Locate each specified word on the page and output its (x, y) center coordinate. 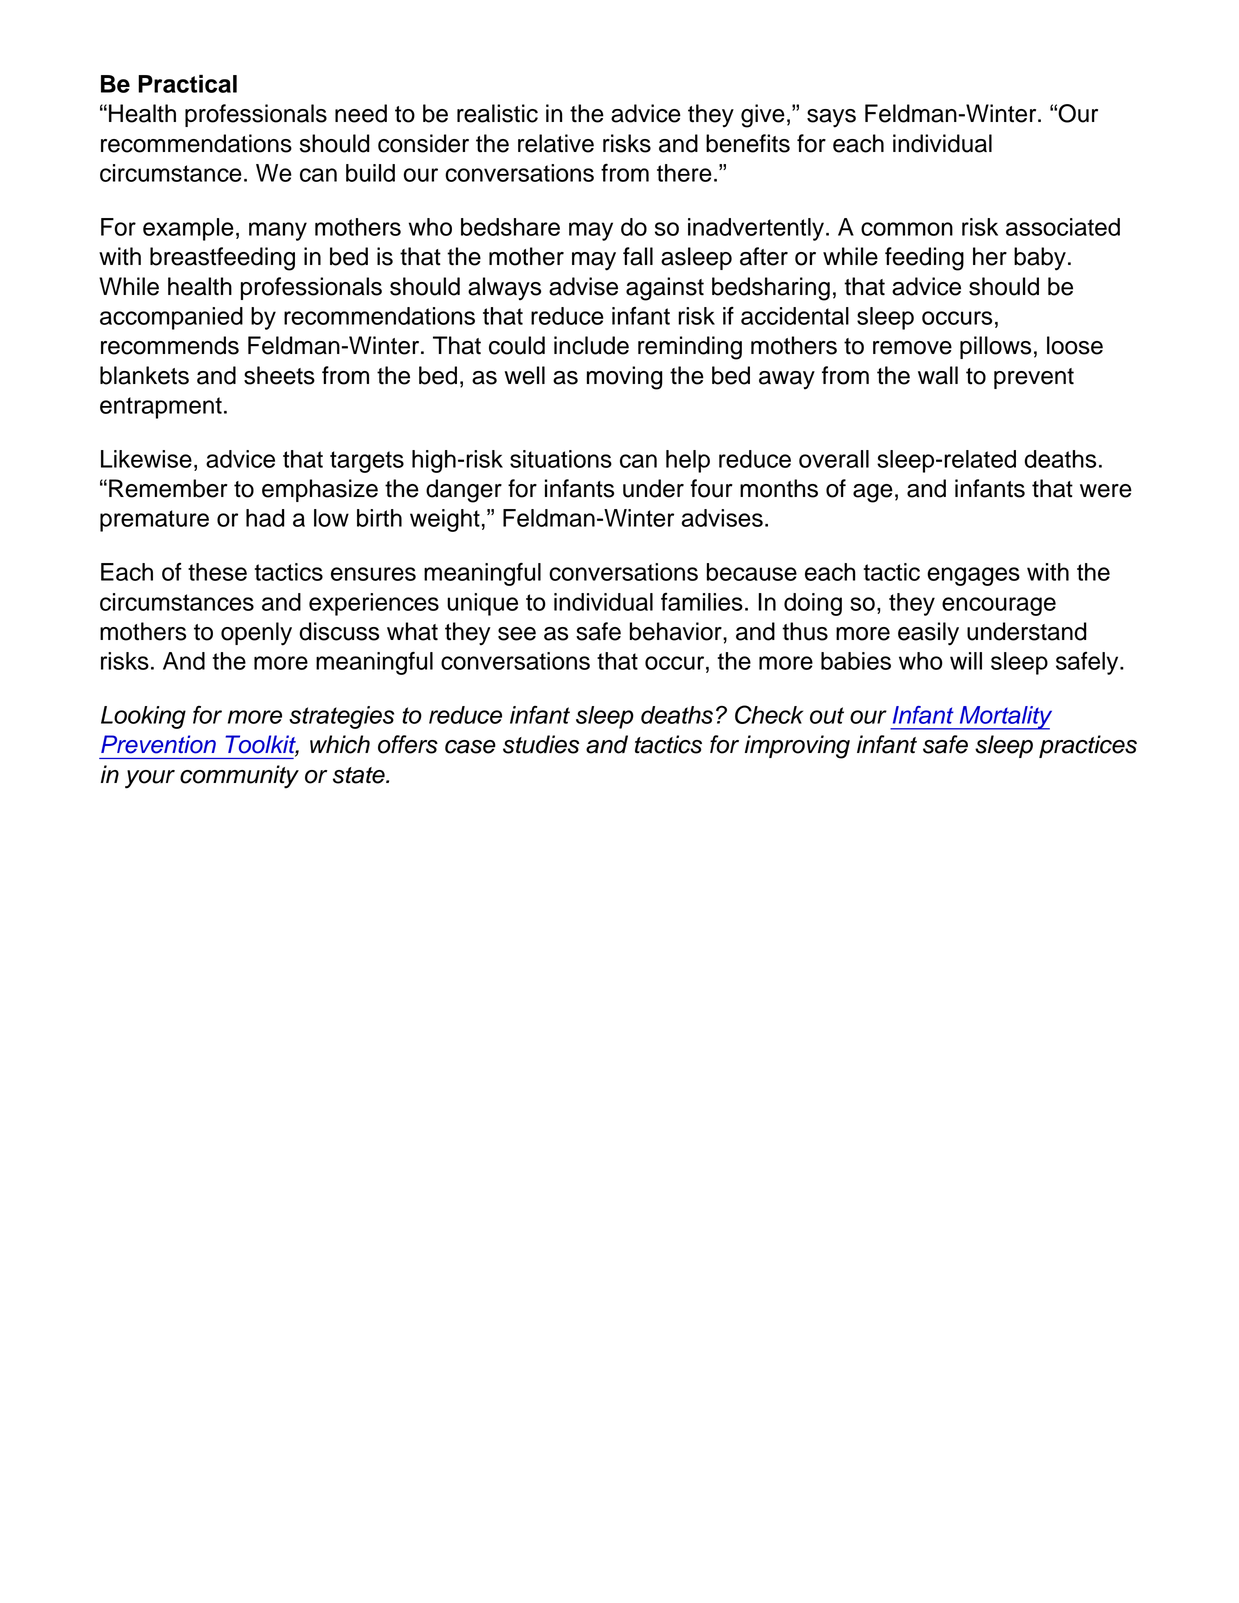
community (239, 777)
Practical (187, 84)
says (831, 118)
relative (556, 143)
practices (1088, 746)
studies (541, 744)
